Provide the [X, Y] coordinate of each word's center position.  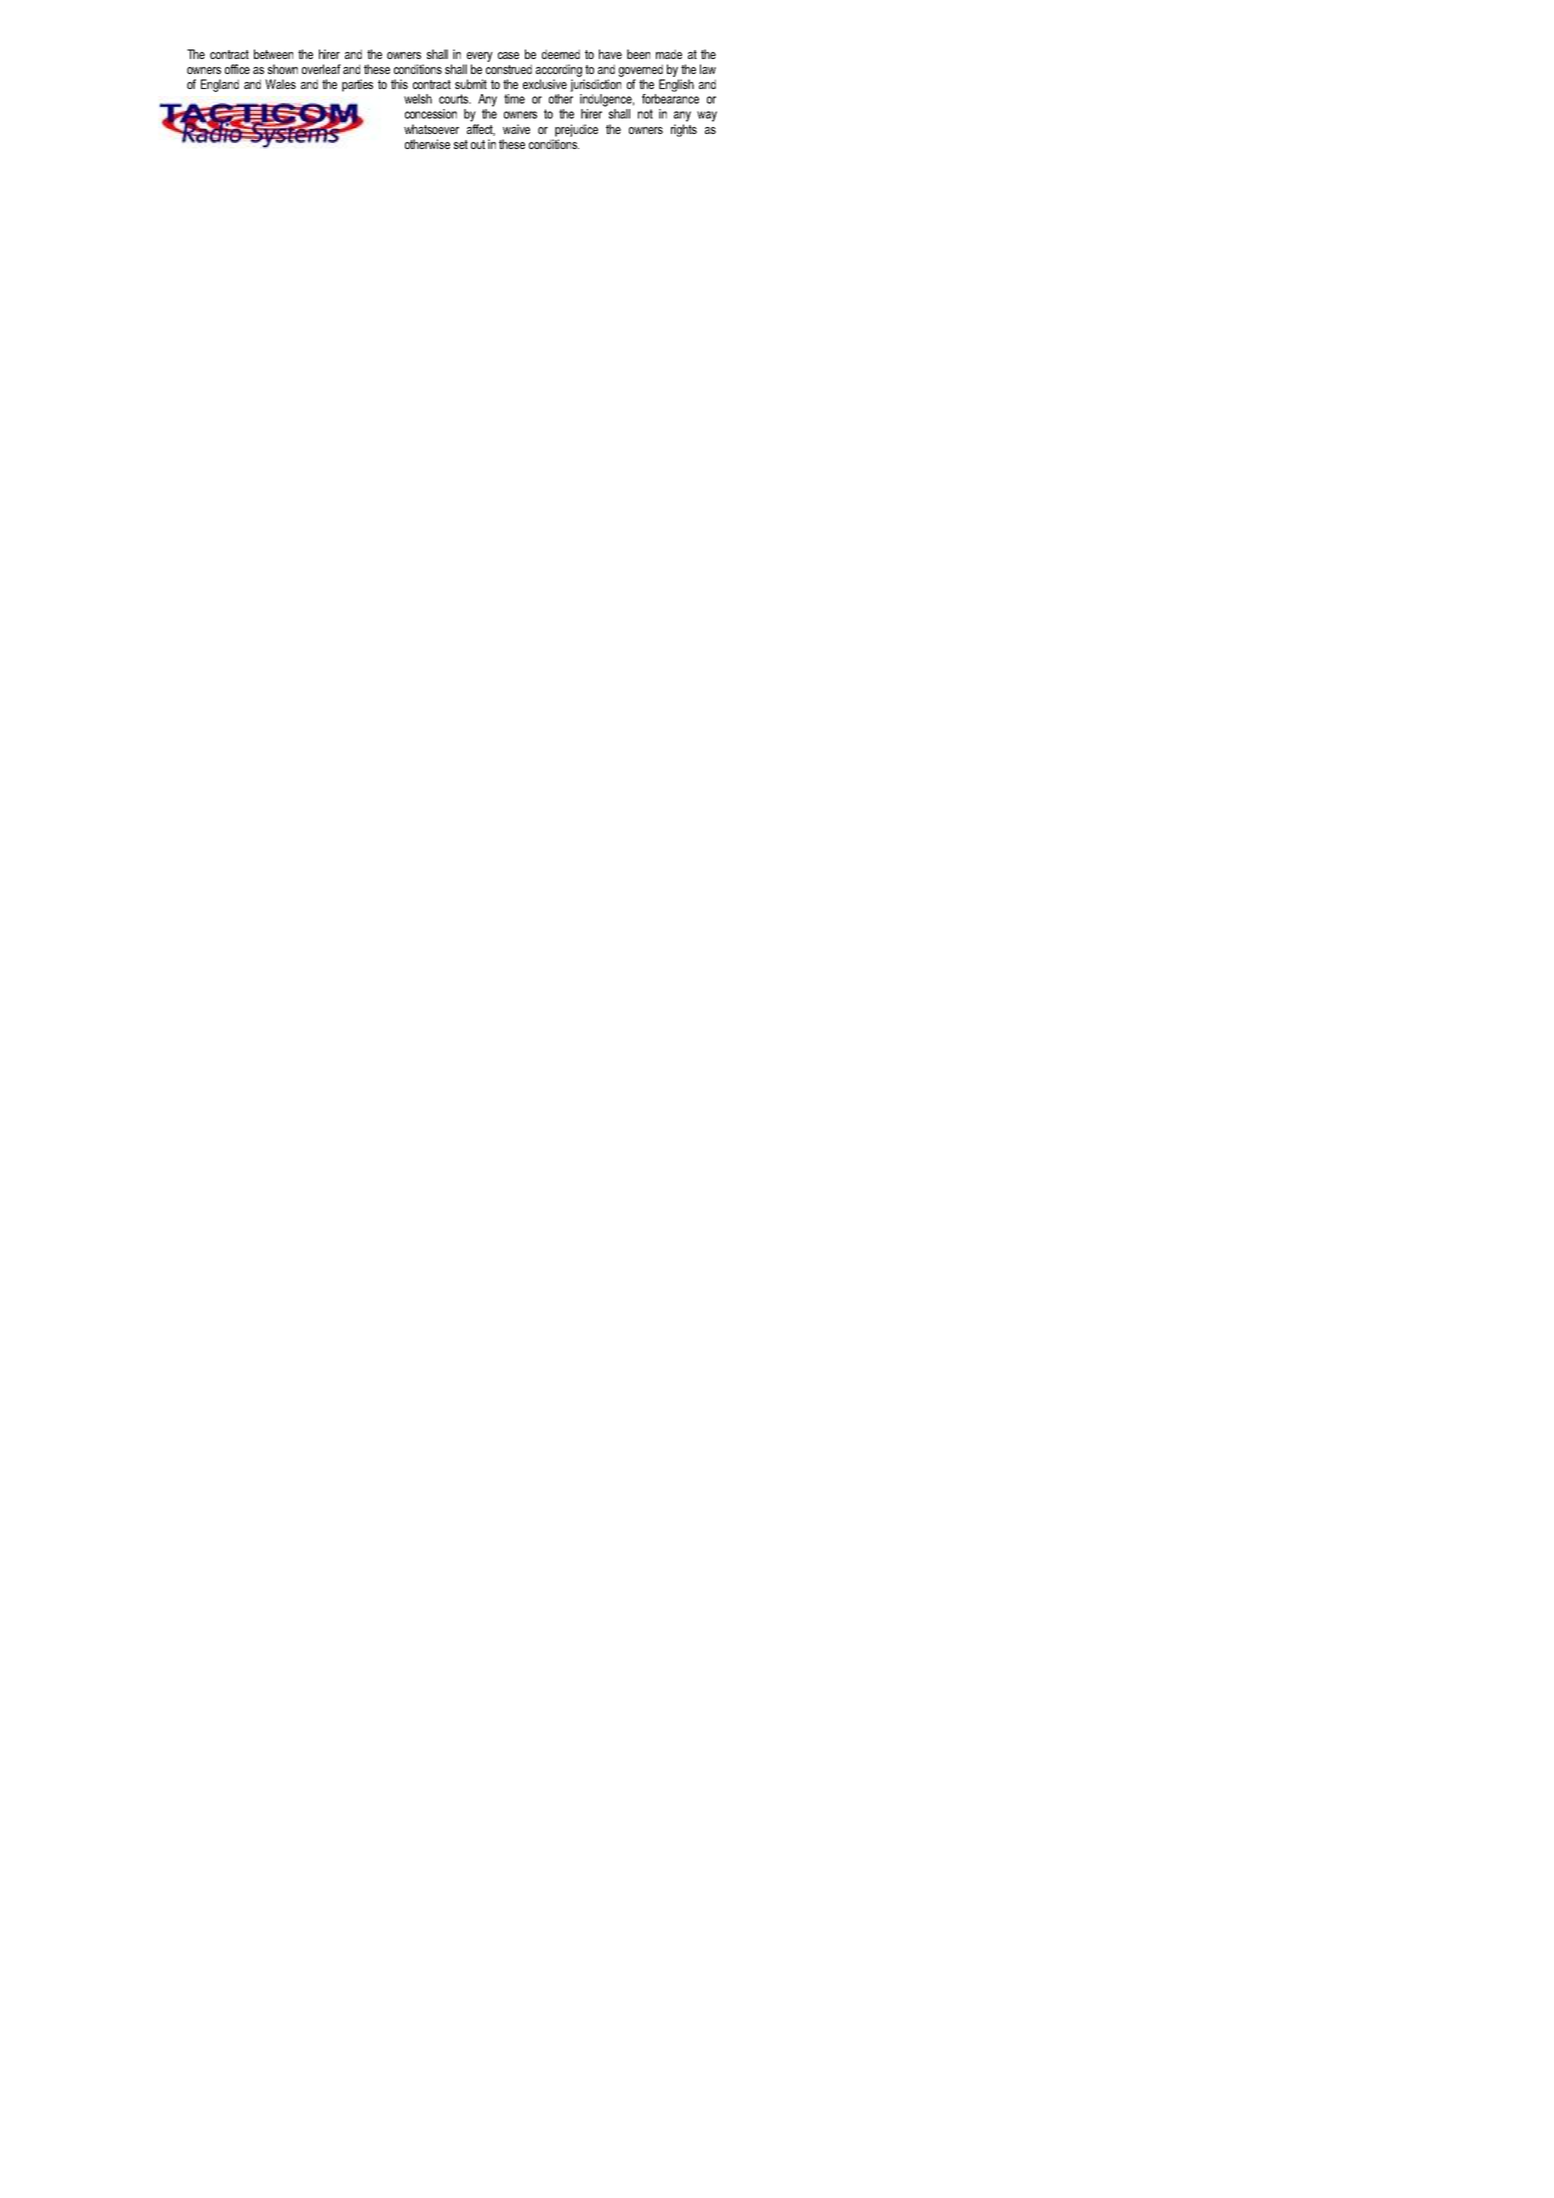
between [273, 54]
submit [471, 84]
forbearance [670, 99]
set [461, 144]
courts [454, 99]
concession [431, 114]
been [638, 54]
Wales [280, 84]
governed [641, 70]
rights [684, 130]
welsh [418, 99]
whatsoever [431, 129]
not [645, 114]
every [480, 57]
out [478, 144]
